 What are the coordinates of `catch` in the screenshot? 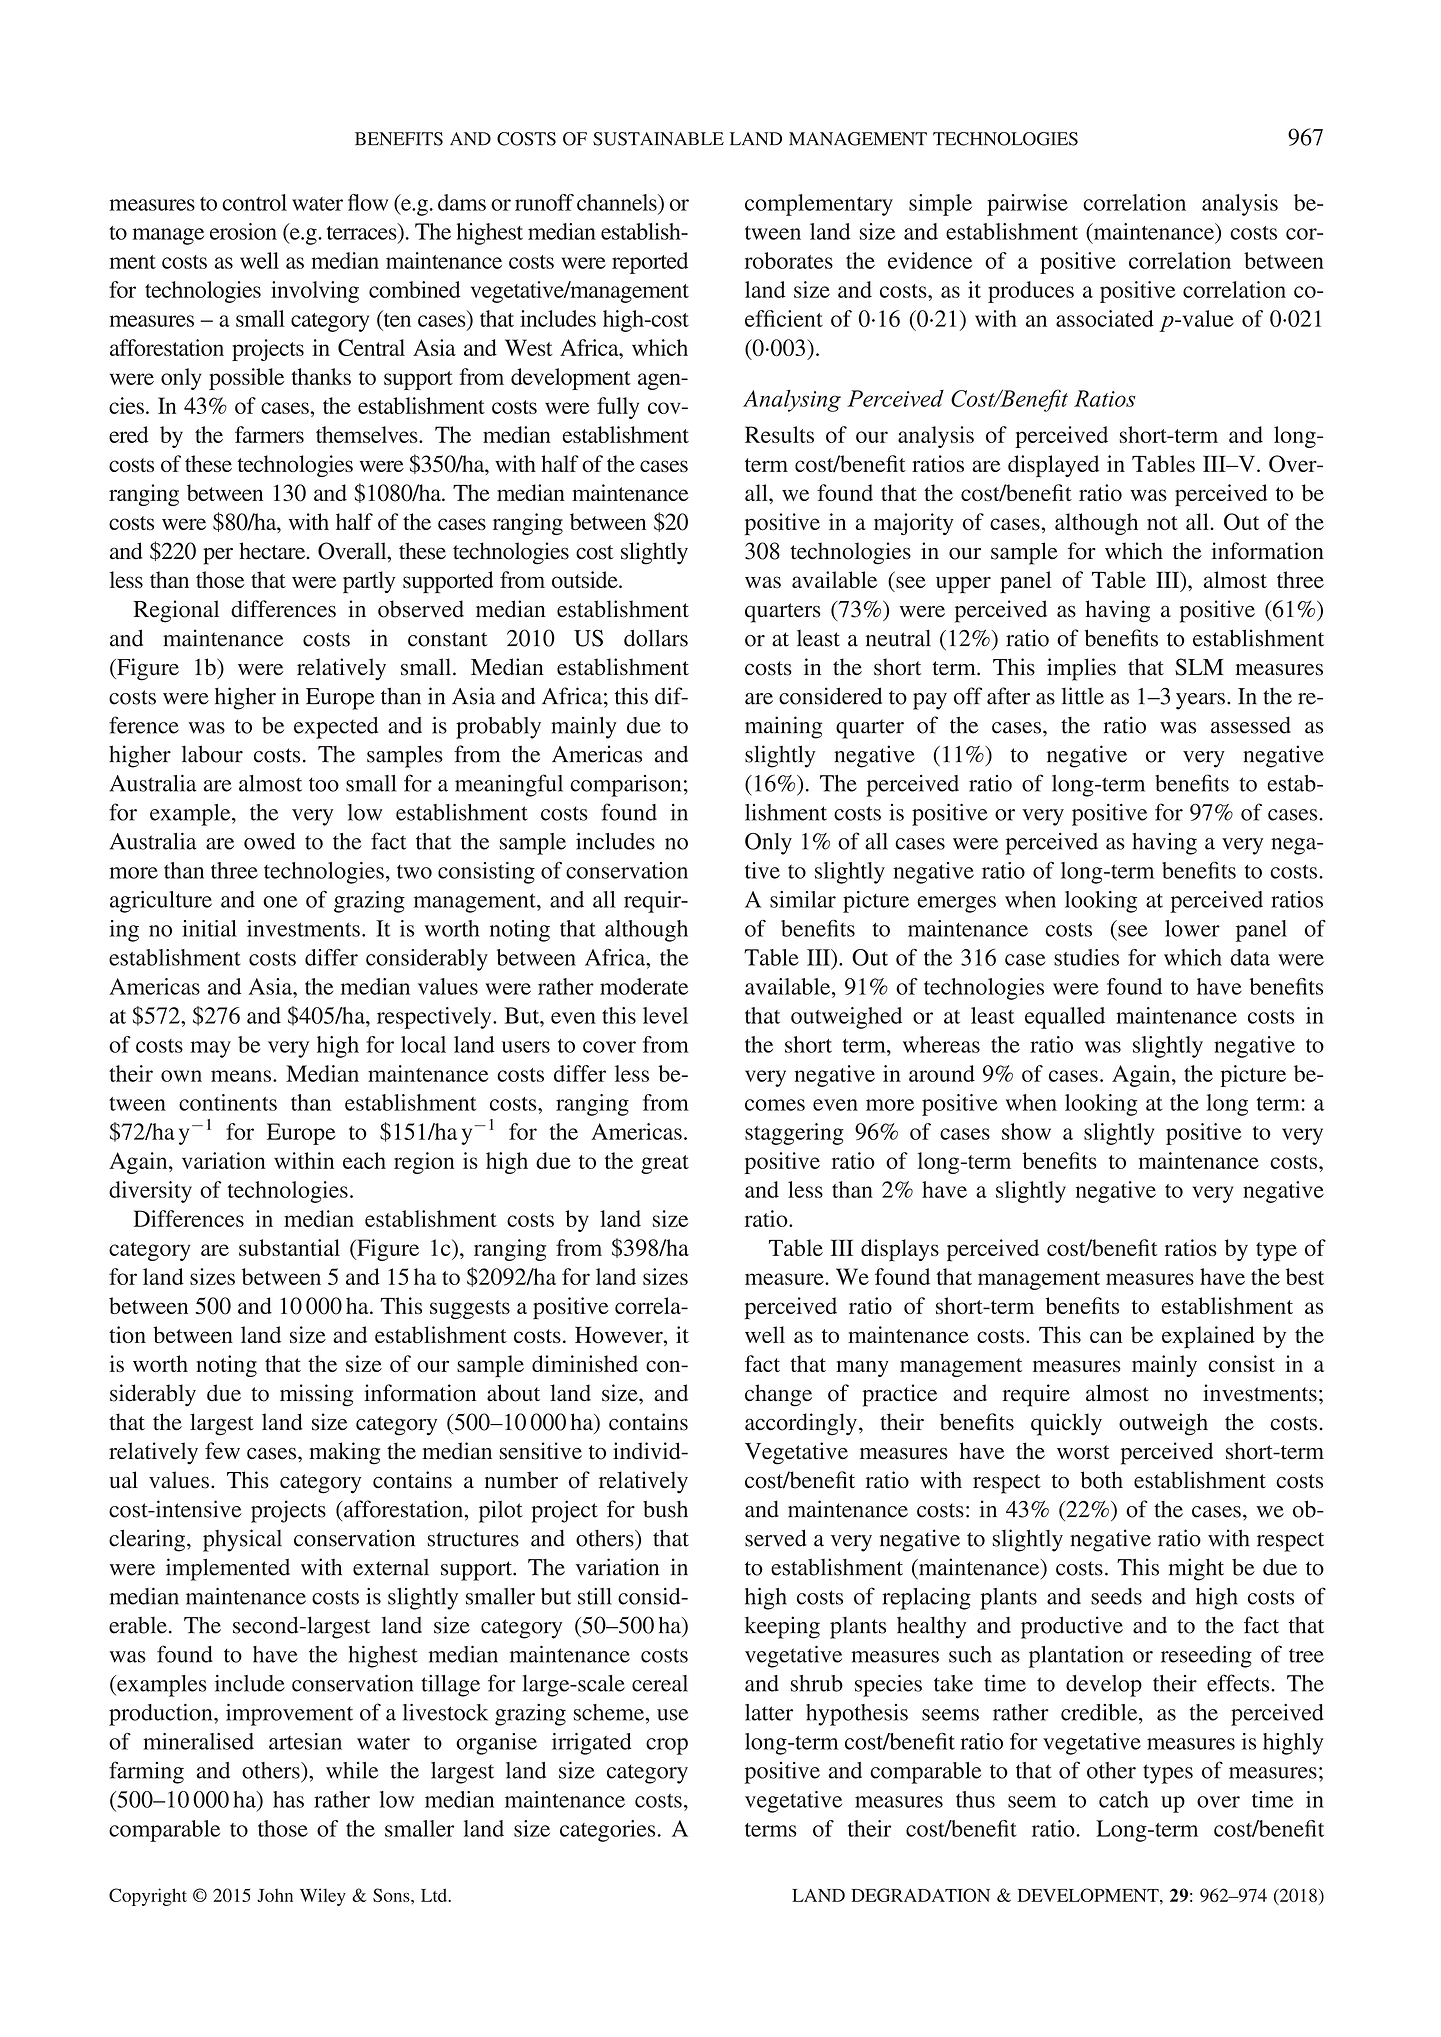 It's located at (1124, 1799).
